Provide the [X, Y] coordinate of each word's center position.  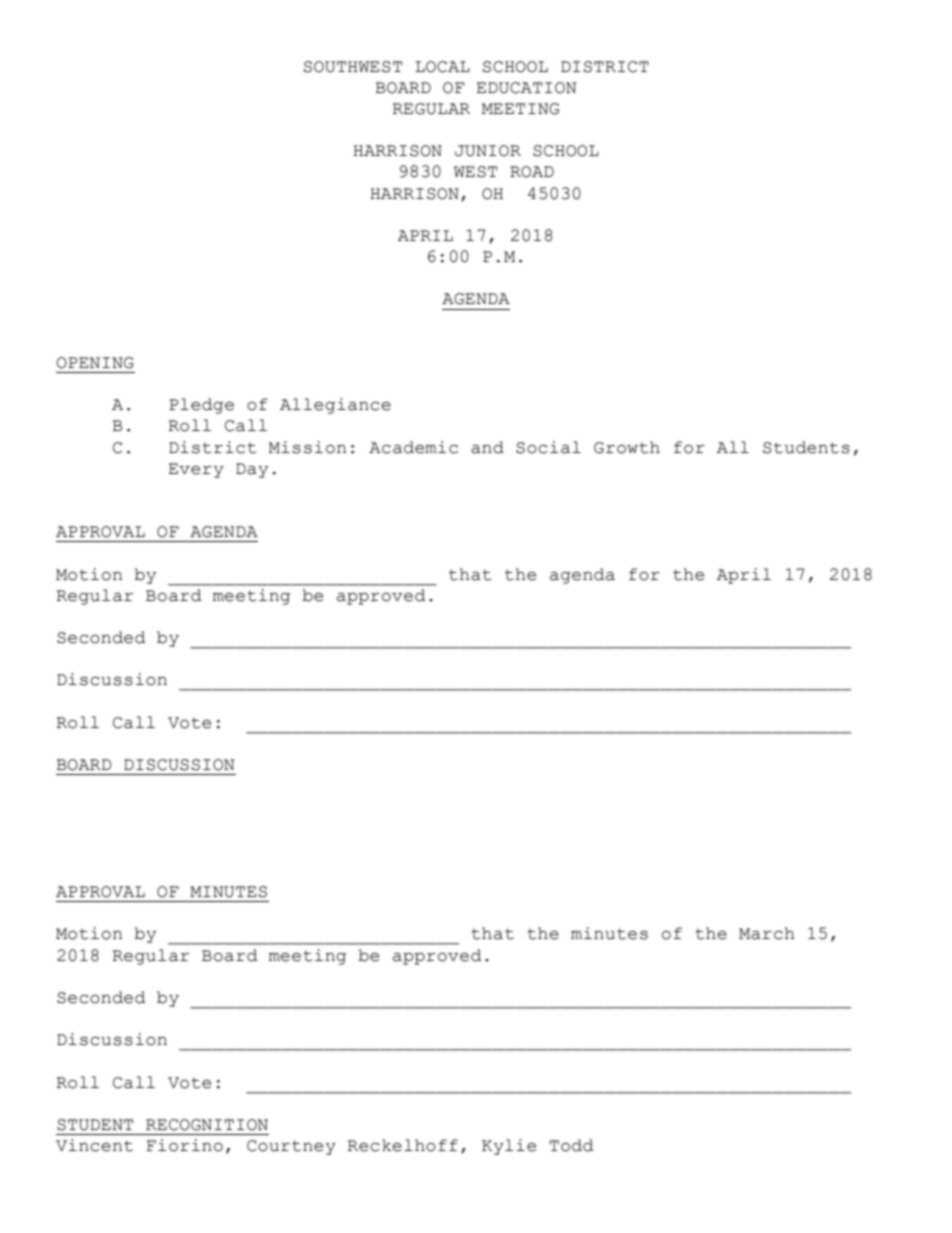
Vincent [94, 1145]
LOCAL [442, 67]
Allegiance [335, 406]
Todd [572, 1145]
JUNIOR [488, 151]
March [767, 933]
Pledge [201, 406]
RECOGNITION [207, 1125]
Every [196, 470]
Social [548, 447]
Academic [413, 447]
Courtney [291, 1147]
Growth [627, 447]
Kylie [509, 1147]
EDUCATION [526, 88]
